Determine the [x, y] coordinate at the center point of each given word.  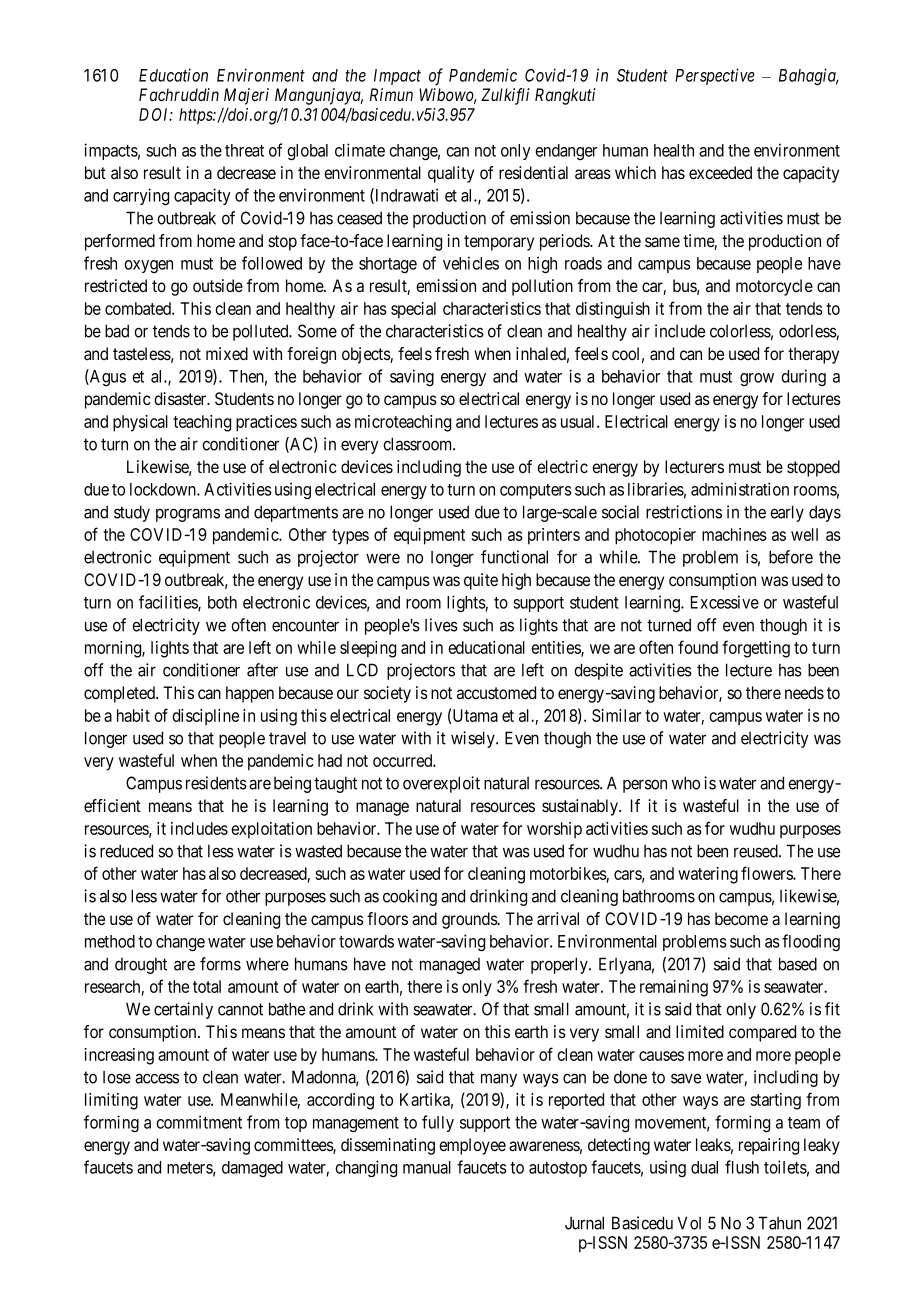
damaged [252, 1169]
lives [441, 625]
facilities [169, 603]
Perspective [715, 76]
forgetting [756, 649]
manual [427, 1167]
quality [451, 174]
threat [244, 150]
